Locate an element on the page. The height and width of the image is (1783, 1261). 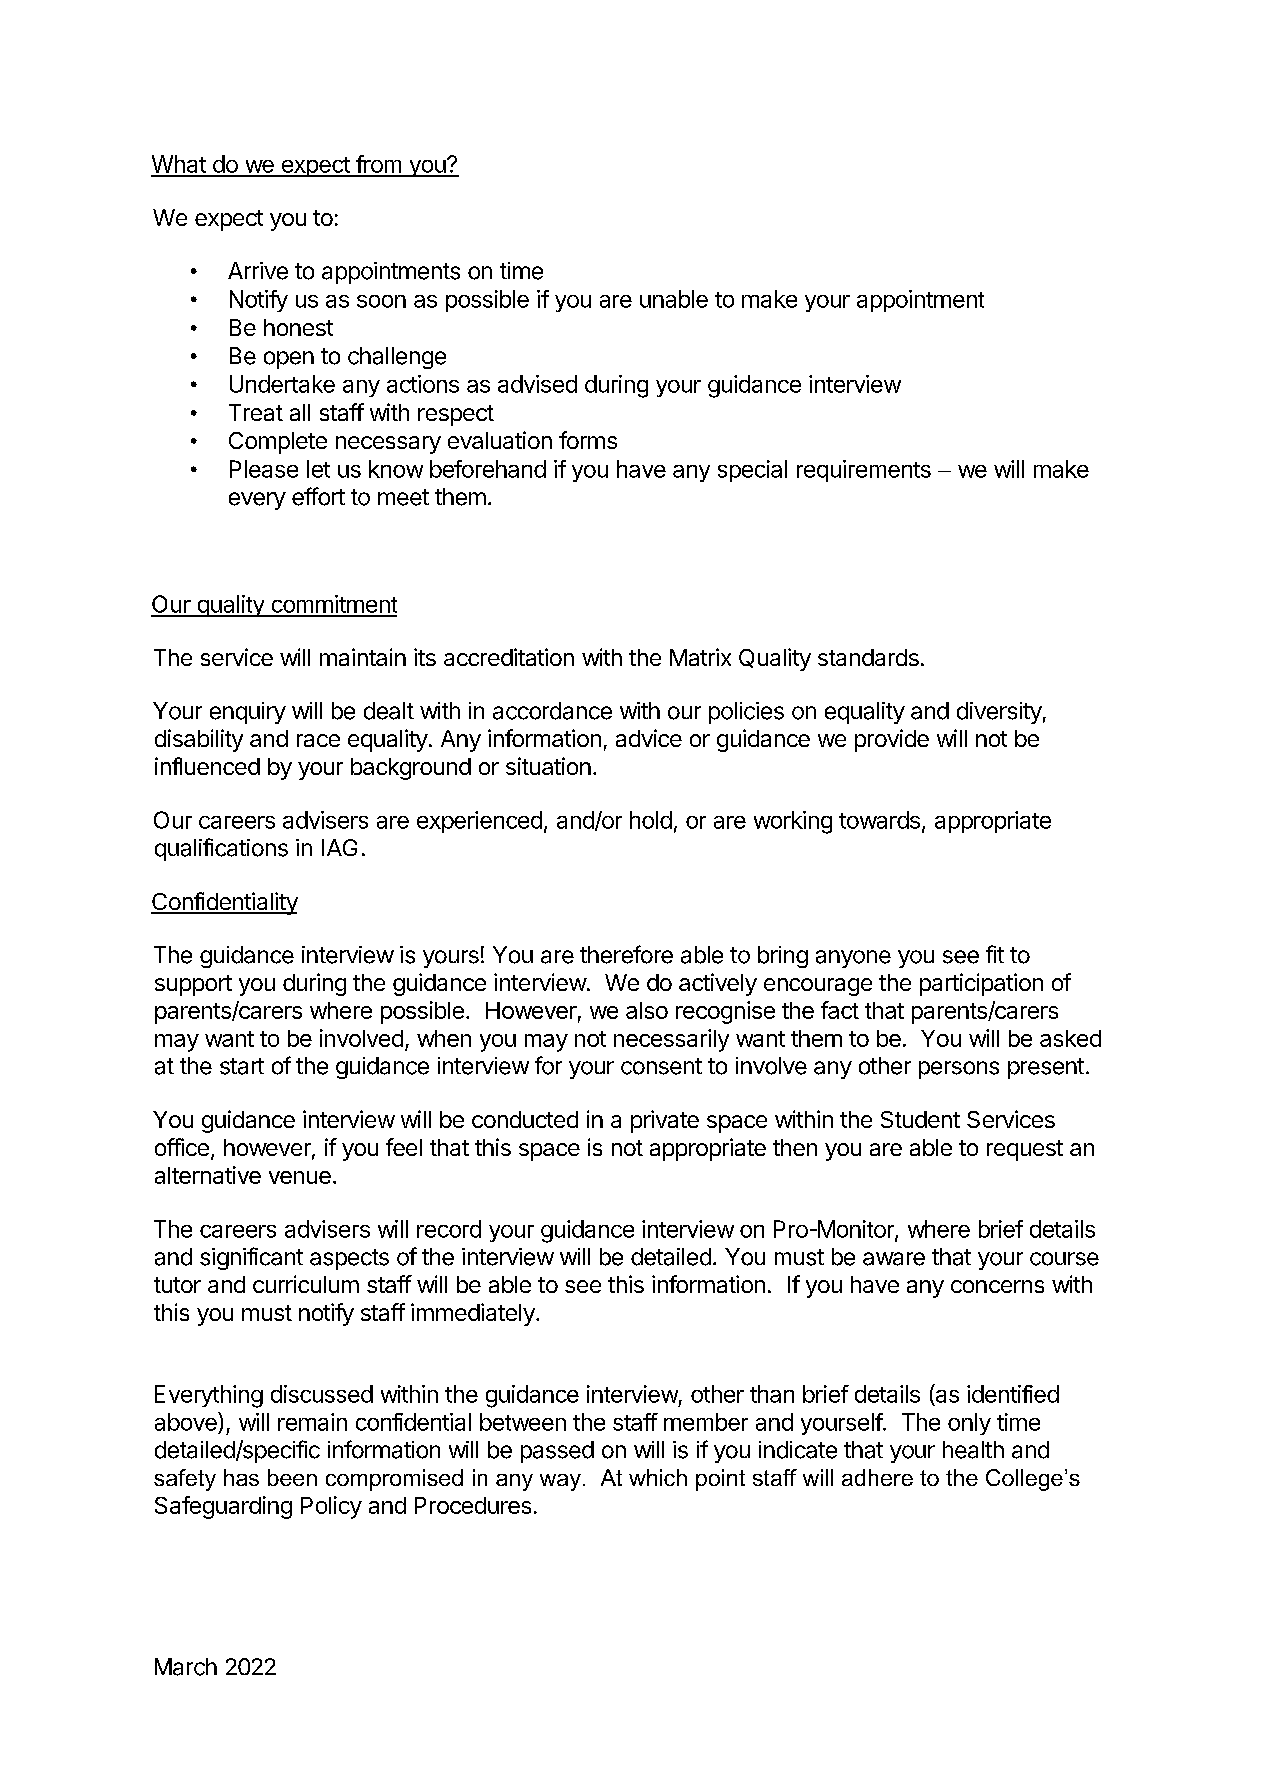
private is located at coordinates (665, 1121).
